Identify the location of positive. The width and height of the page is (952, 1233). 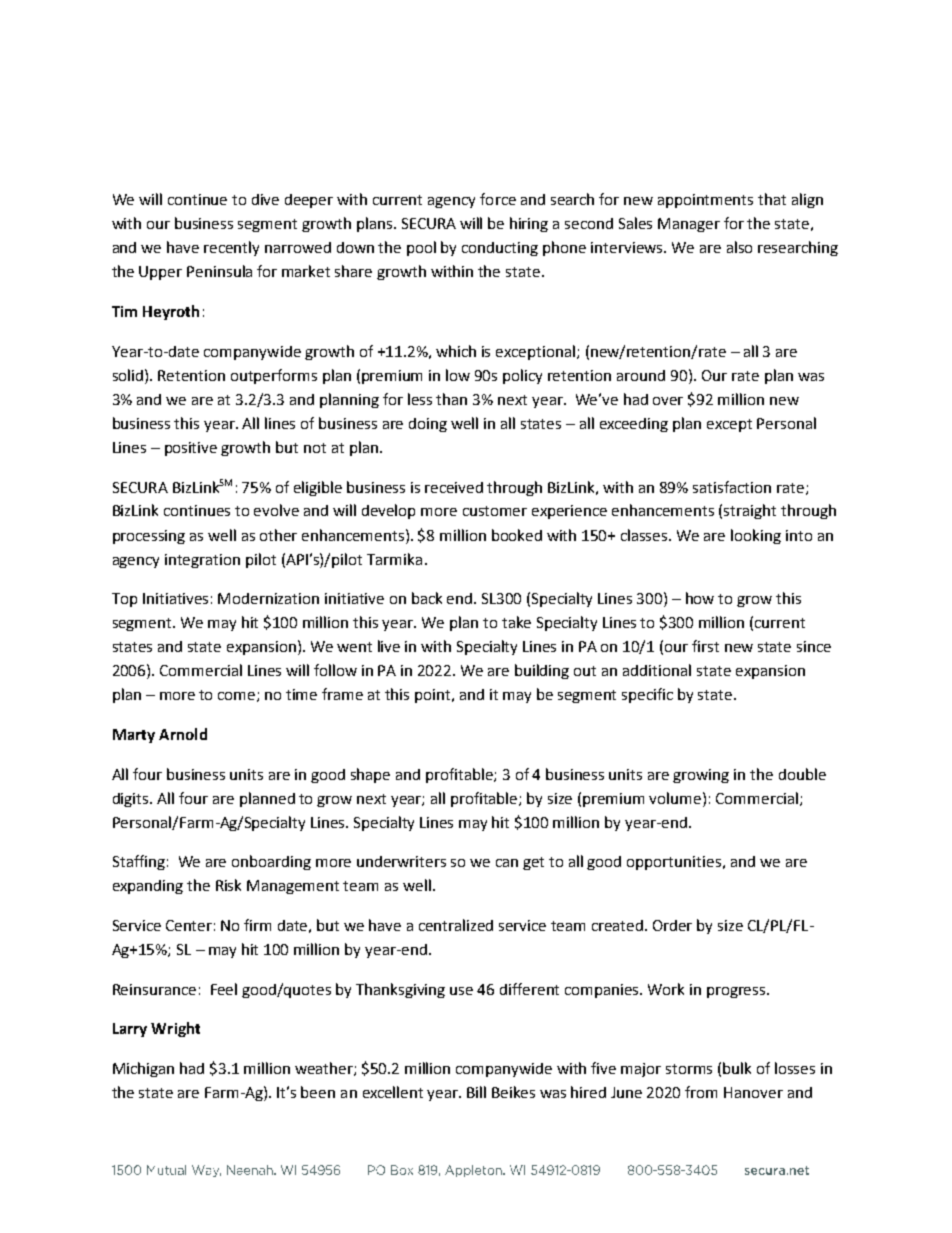
(191, 449).
